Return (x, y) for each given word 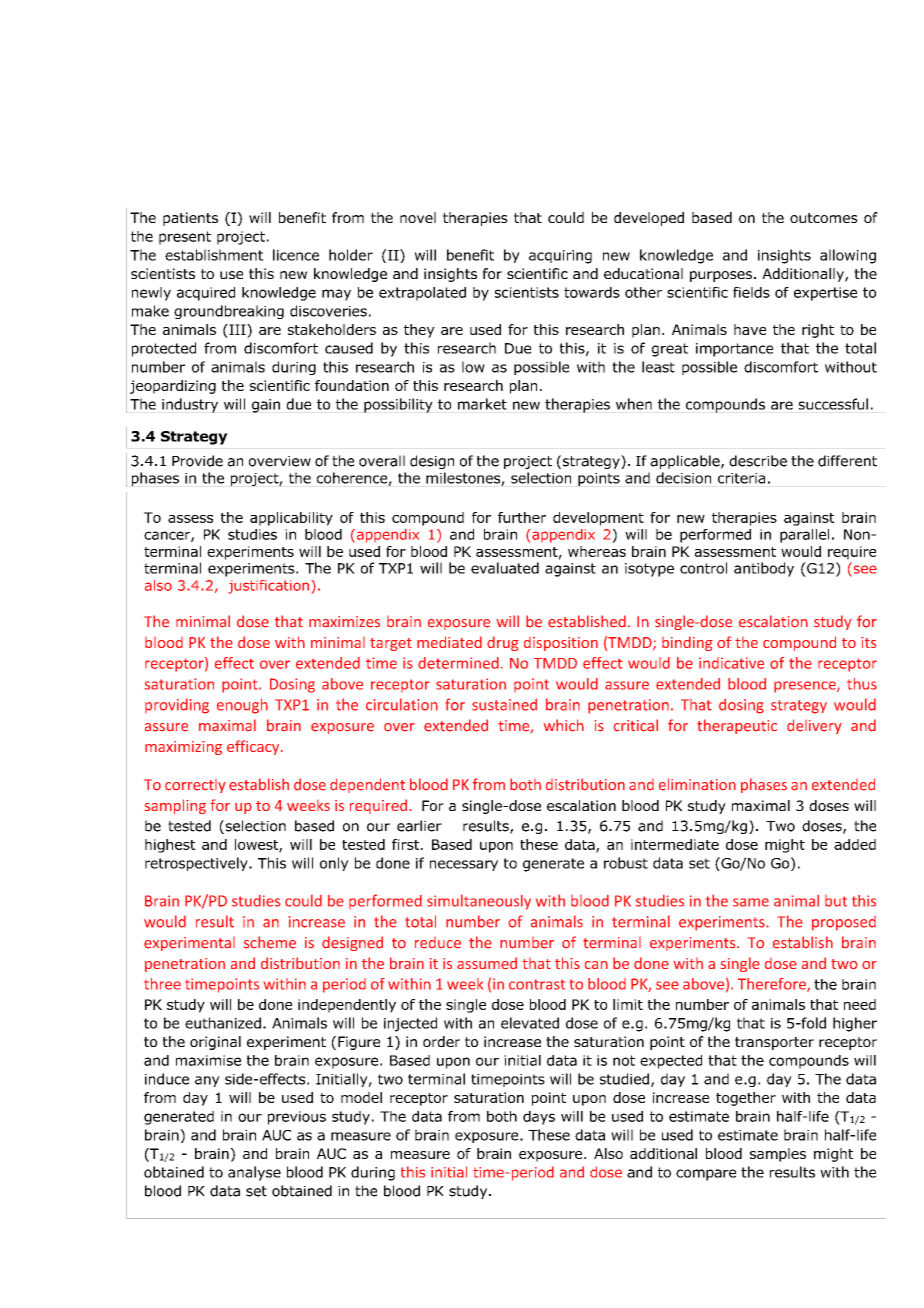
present (185, 238)
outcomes (824, 218)
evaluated (505, 568)
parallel (804, 536)
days (539, 1118)
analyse (254, 1173)
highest (170, 846)
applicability (291, 519)
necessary (464, 865)
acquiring (560, 257)
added (855, 844)
